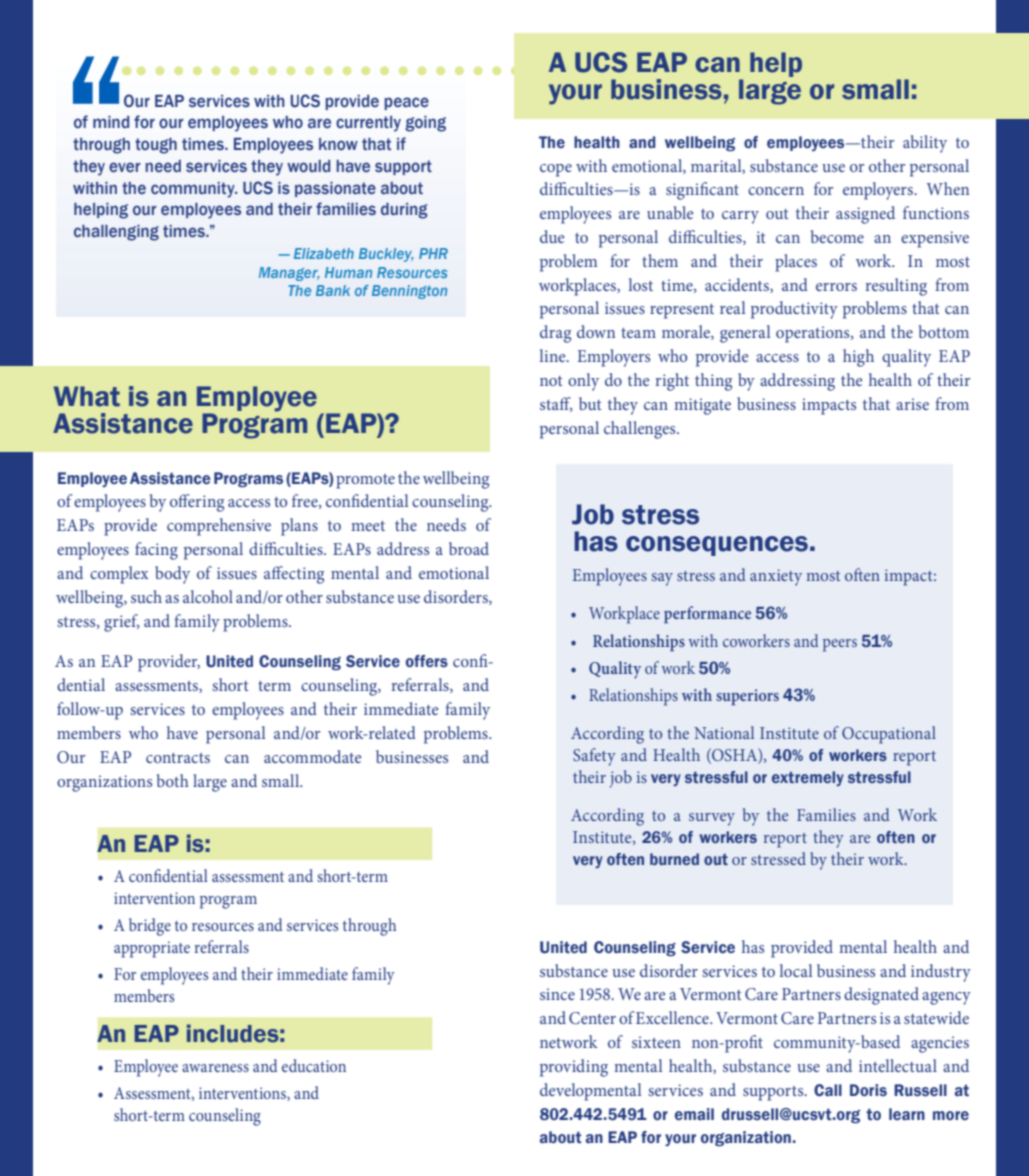  I want to click on ability, so click(925, 144).
